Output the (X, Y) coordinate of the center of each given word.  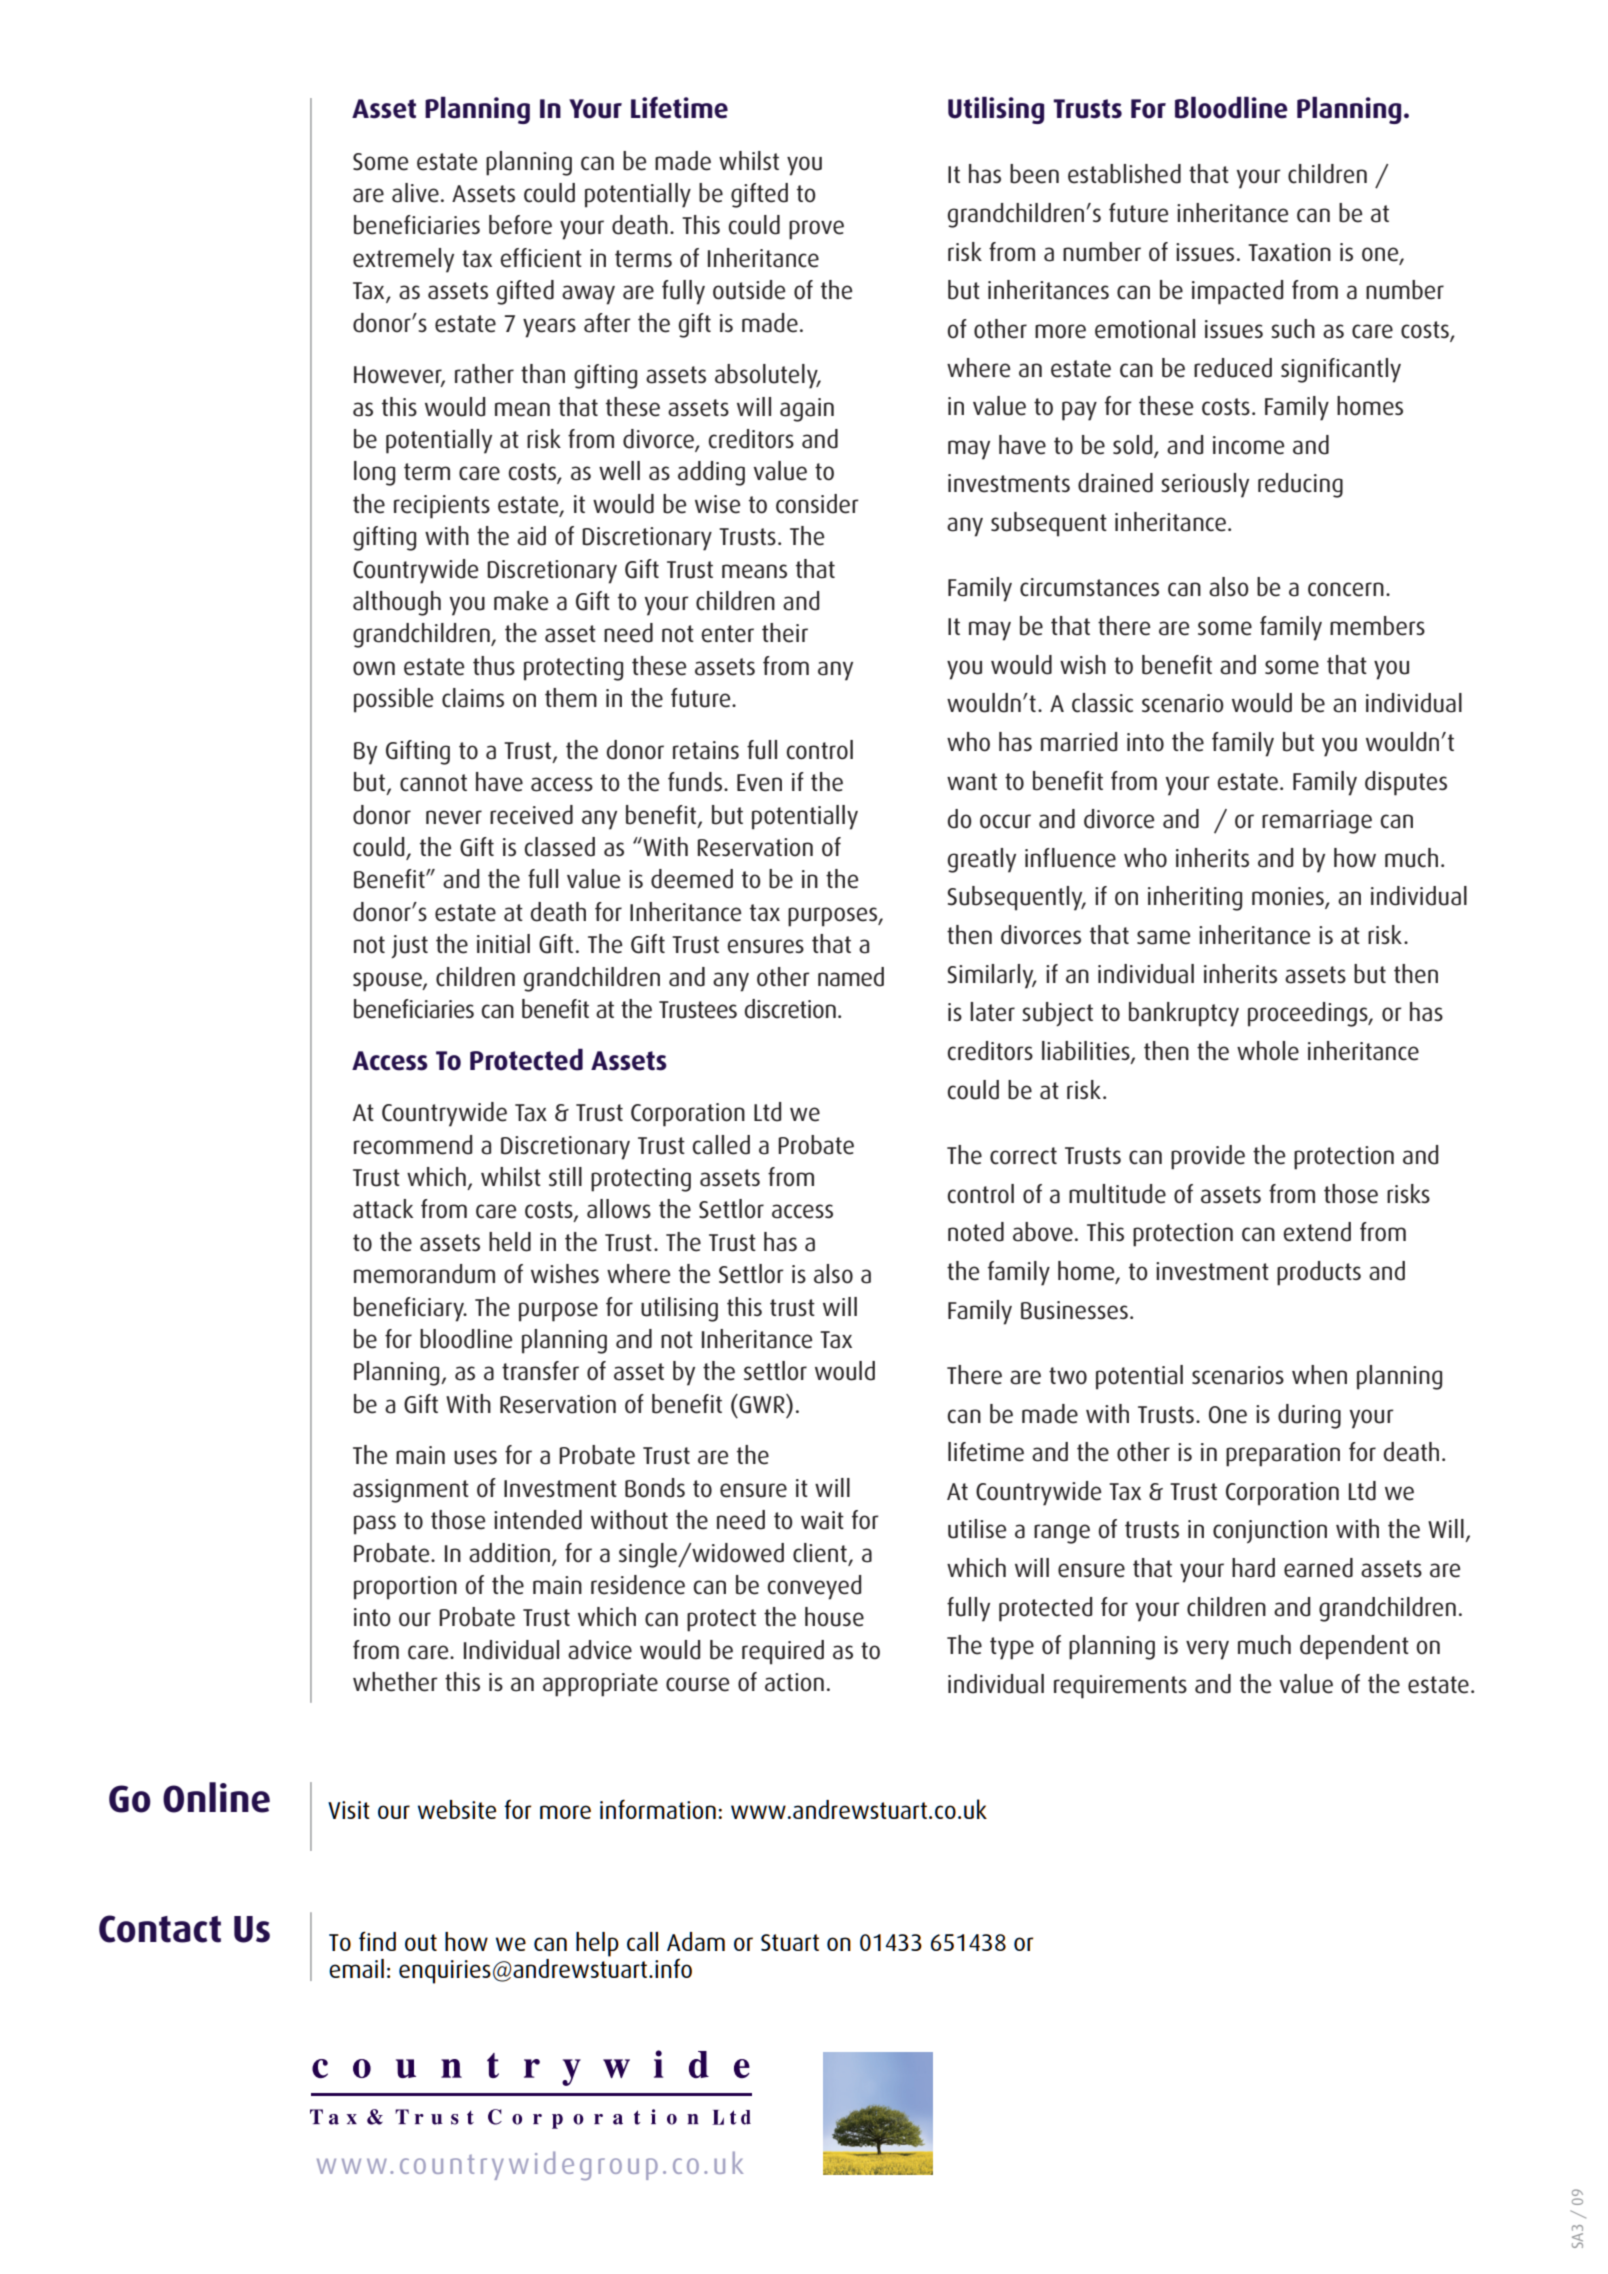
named (851, 977)
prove (816, 230)
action (794, 1682)
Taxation (1289, 252)
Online (216, 1797)
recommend (413, 1145)
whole (1268, 1051)
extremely (403, 260)
